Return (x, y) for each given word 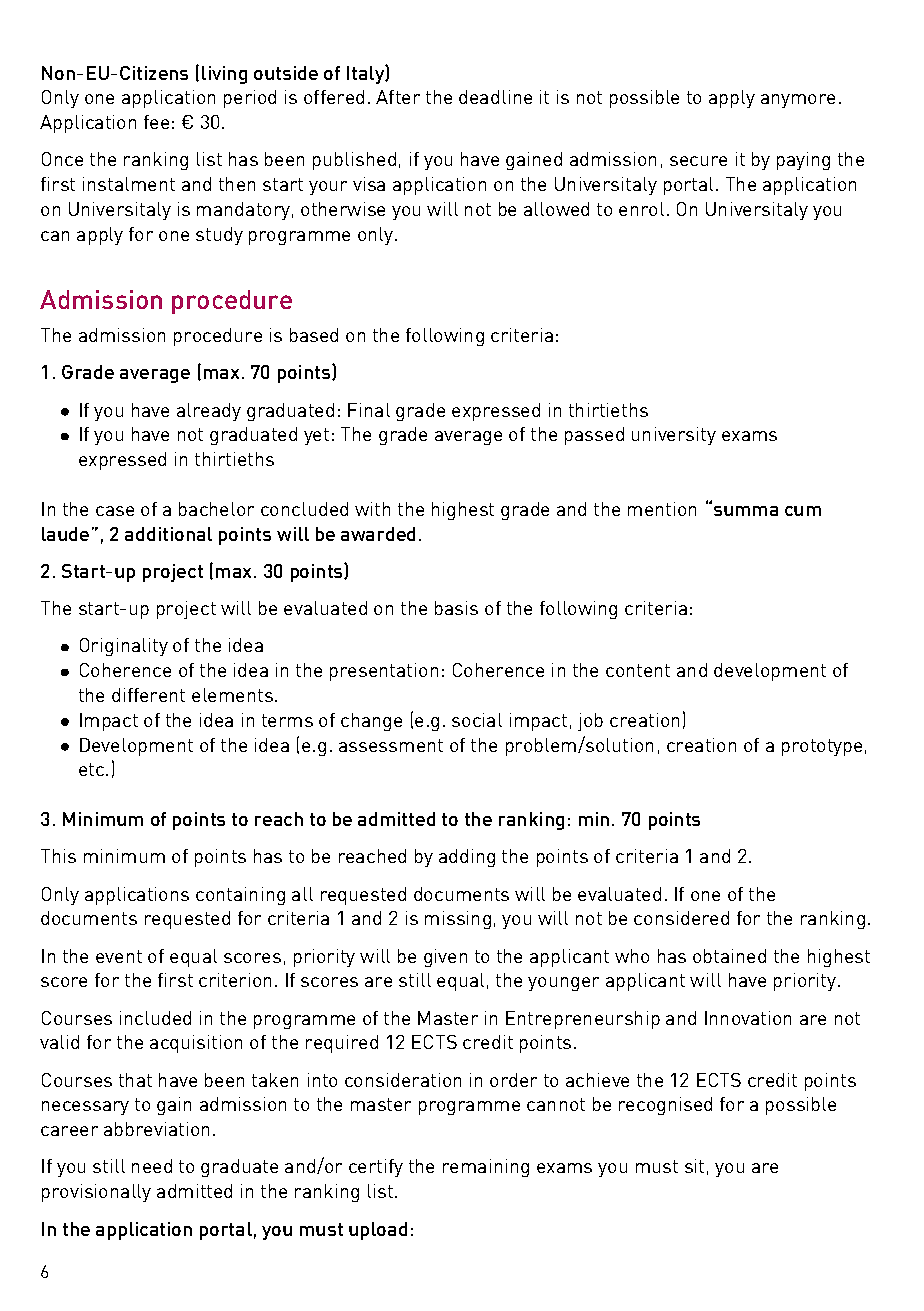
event (119, 956)
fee (156, 122)
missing (458, 920)
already (209, 412)
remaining (486, 1168)
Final (369, 410)
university (674, 436)
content (638, 670)
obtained (729, 956)
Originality (124, 647)
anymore (798, 101)
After (398, 97)
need (152, 1166)
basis (456, 608)
